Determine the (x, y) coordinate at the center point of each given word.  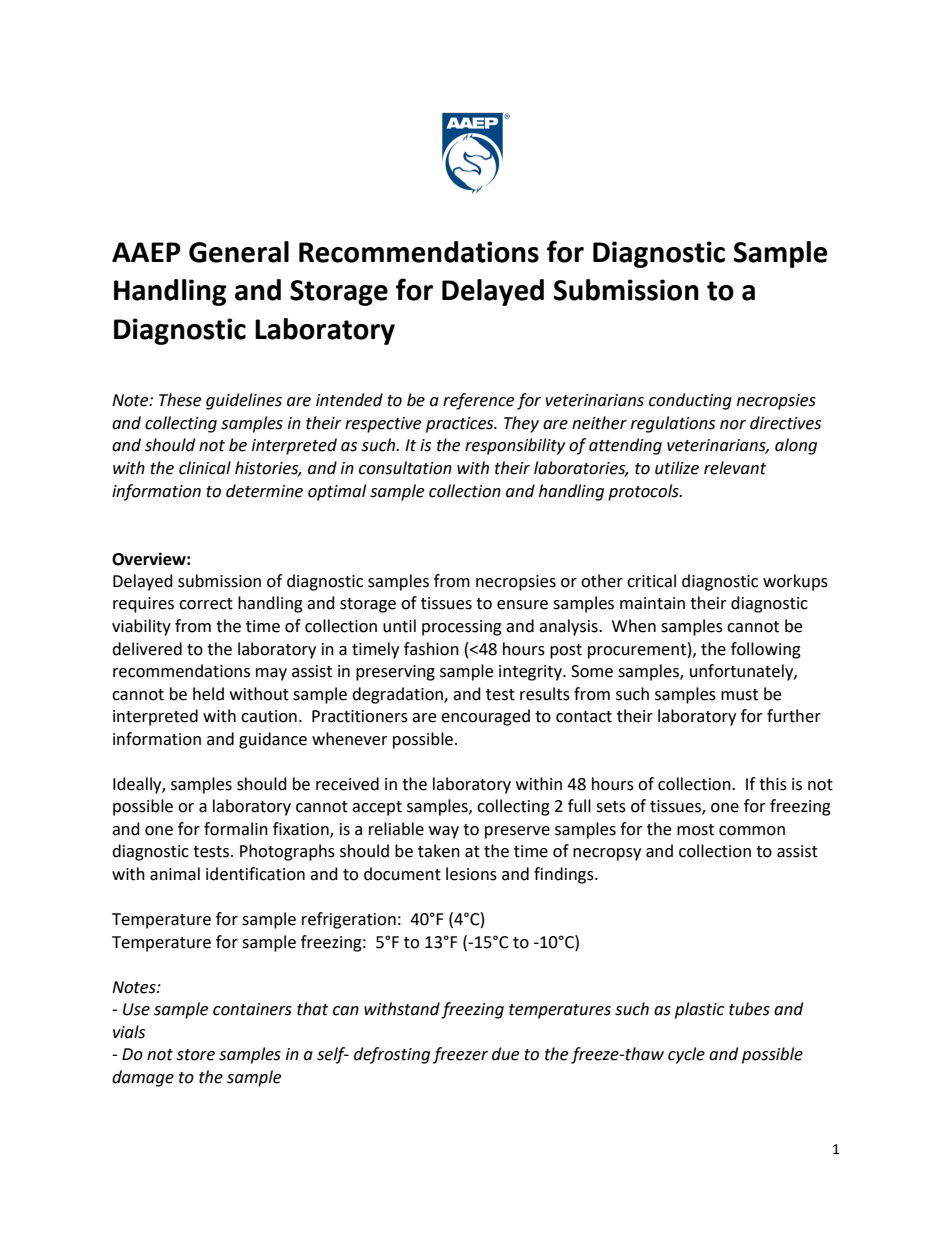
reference (478, 401)
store (195, 1055)
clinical (205, 468)
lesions (471, 874)
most (695, 830)
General (239, 252)
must (739, 695)
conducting (690, 401)
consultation (405, 468)
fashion (431, 649)
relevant (735, 468)
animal (175, 874)
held (208, 694)
